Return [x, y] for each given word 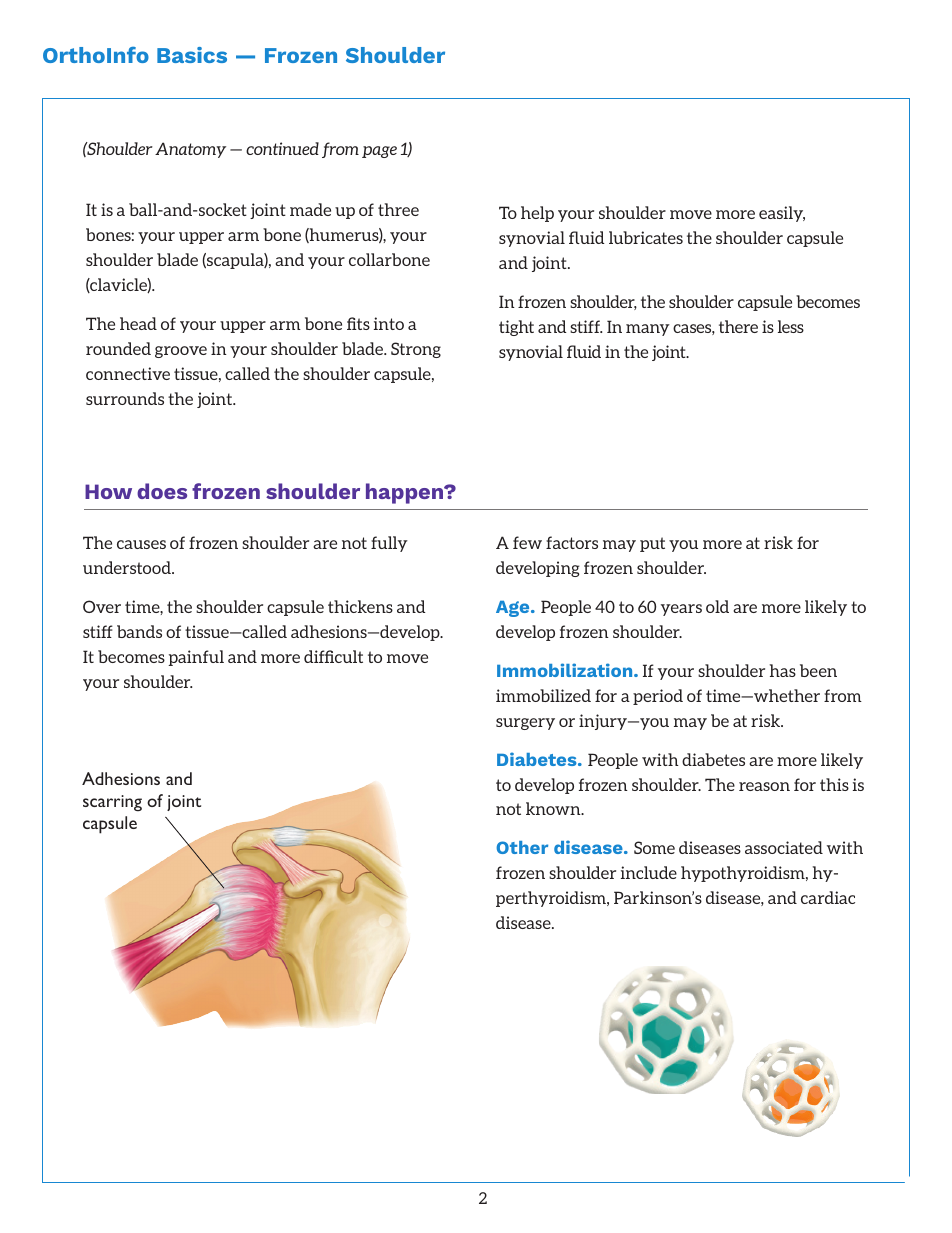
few [527, 542]
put [652, 544]
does [162, 491]
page [379, 152]
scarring [112, 803]
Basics [192, 55]
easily [782, 214]
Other [522, 847]
